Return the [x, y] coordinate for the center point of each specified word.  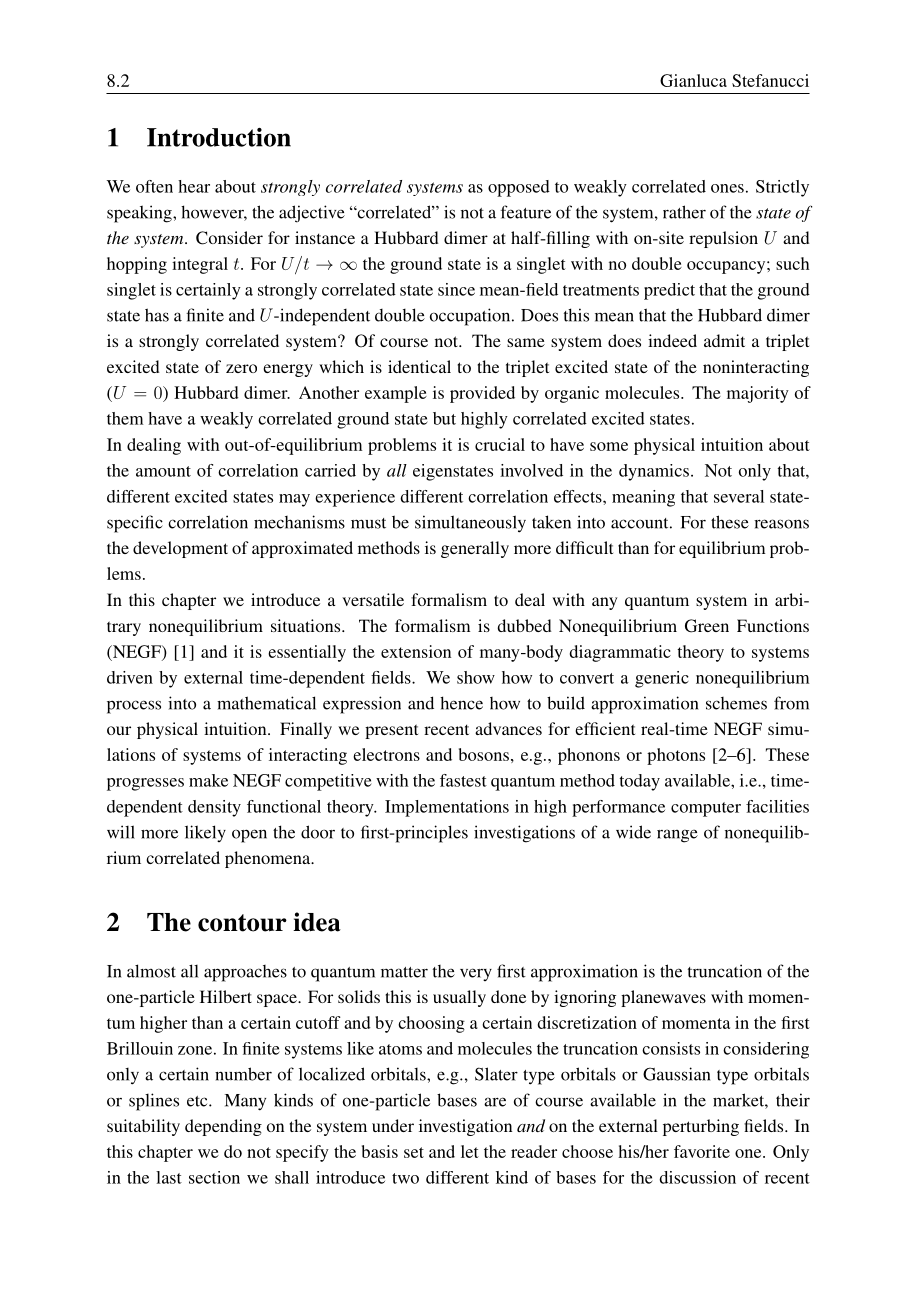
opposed [519, 188]
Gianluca [693, 80]
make [208, 780]
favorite [702, 1151]
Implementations [447, 808]
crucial [500, 444]
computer [706, 809]
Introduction [219, 137]
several [739, 496]
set [414, 1152]
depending [223, 1127]
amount [163, 471]
